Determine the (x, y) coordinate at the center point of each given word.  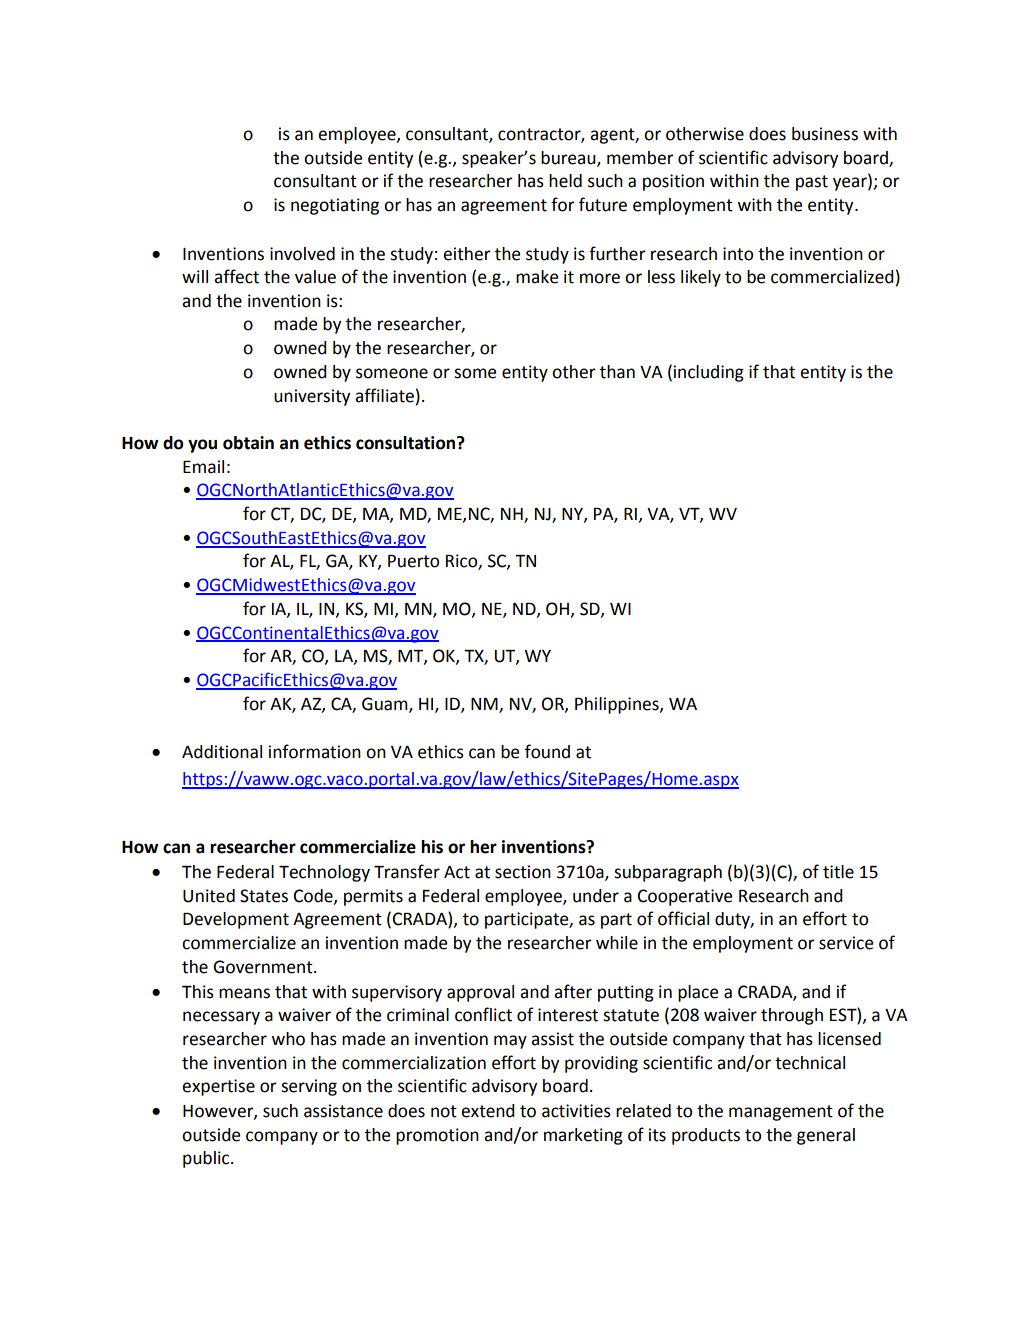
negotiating (335, 206)
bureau (569, 158)
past (812, 183)
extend (488, 1111)
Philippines (618, 705)
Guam (386, 704)
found (547, 751)
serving (309, 1087)
